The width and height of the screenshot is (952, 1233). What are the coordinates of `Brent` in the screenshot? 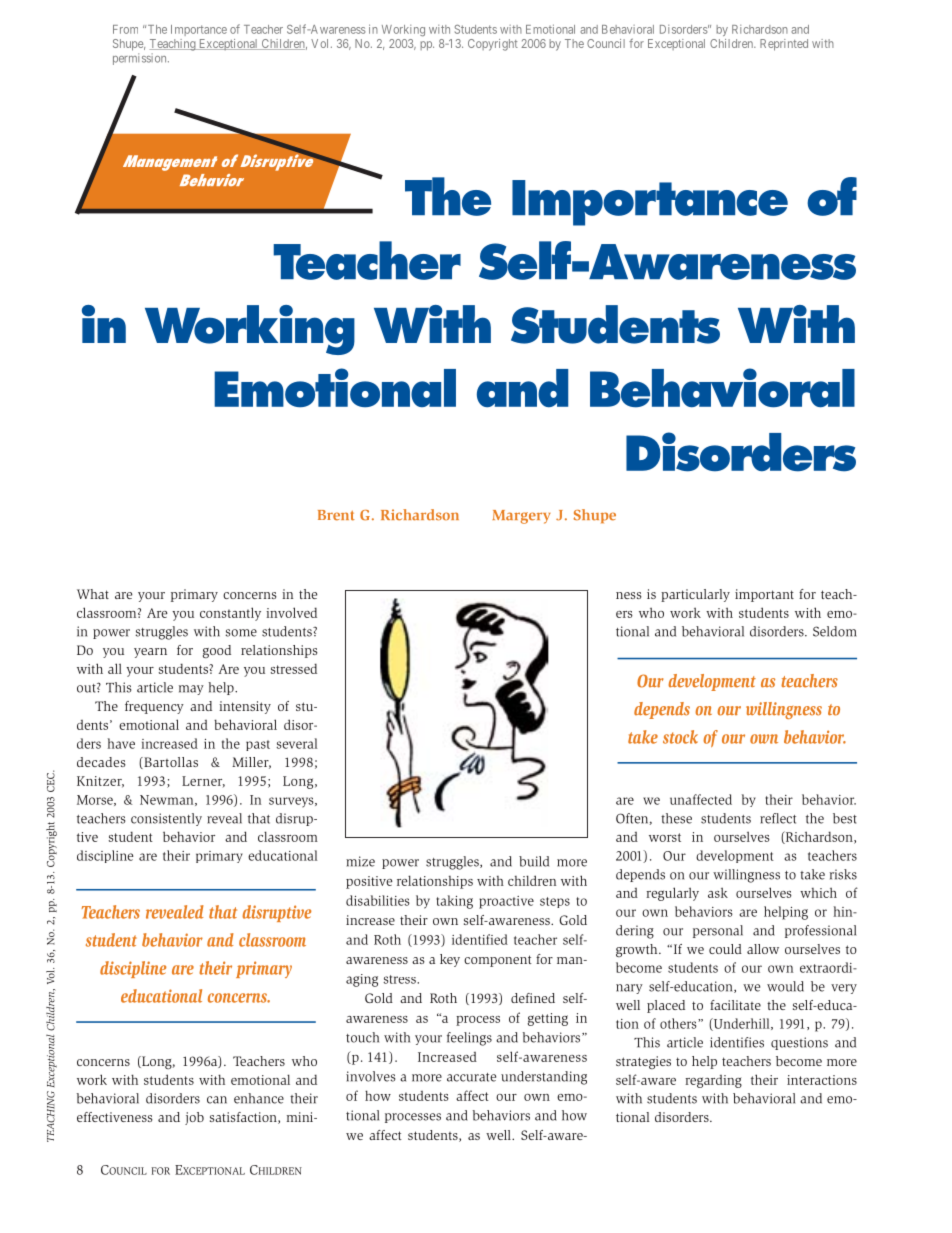 It's located at (336, 515).
